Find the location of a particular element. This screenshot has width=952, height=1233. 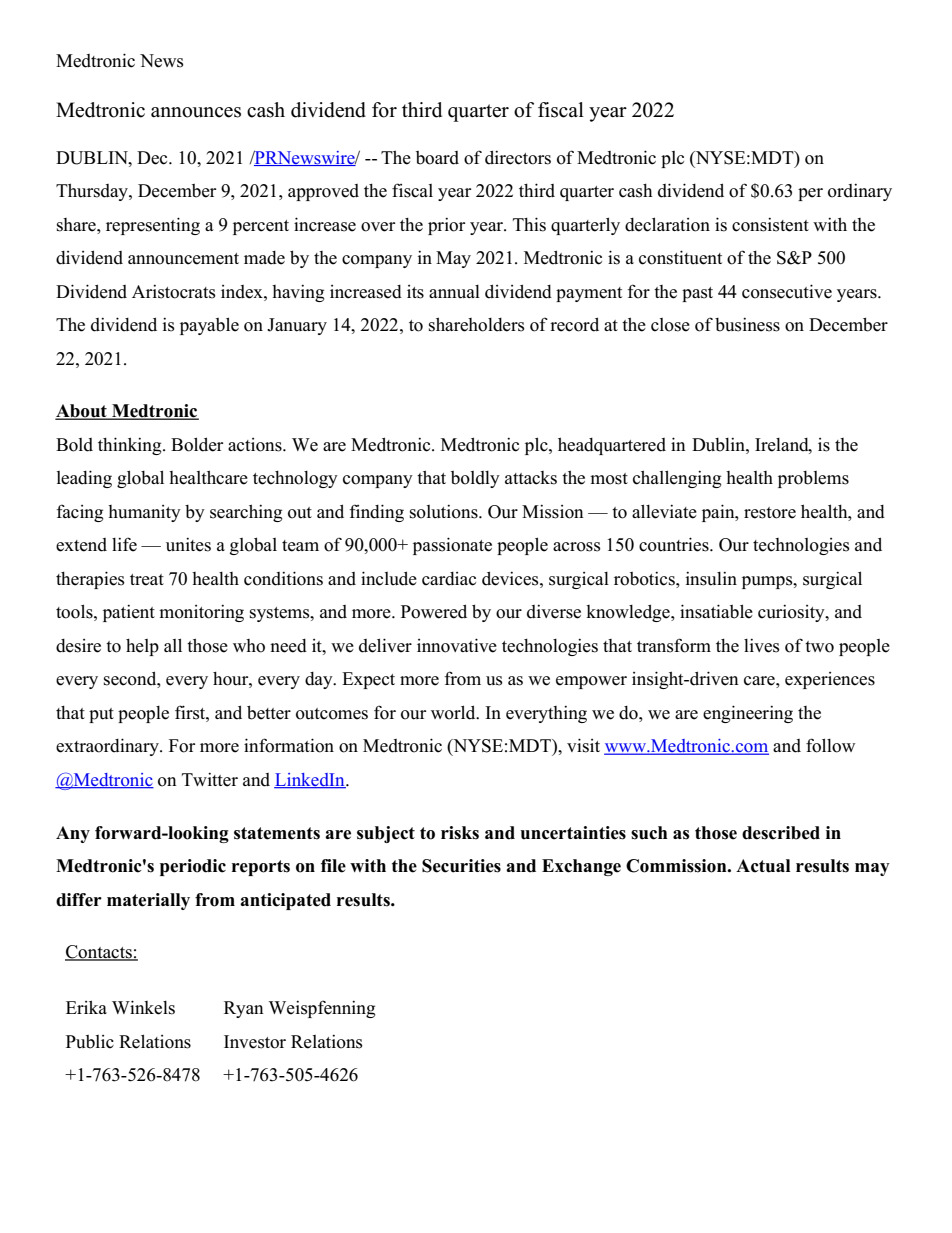

consistent is located at coordinates (770, 224).
